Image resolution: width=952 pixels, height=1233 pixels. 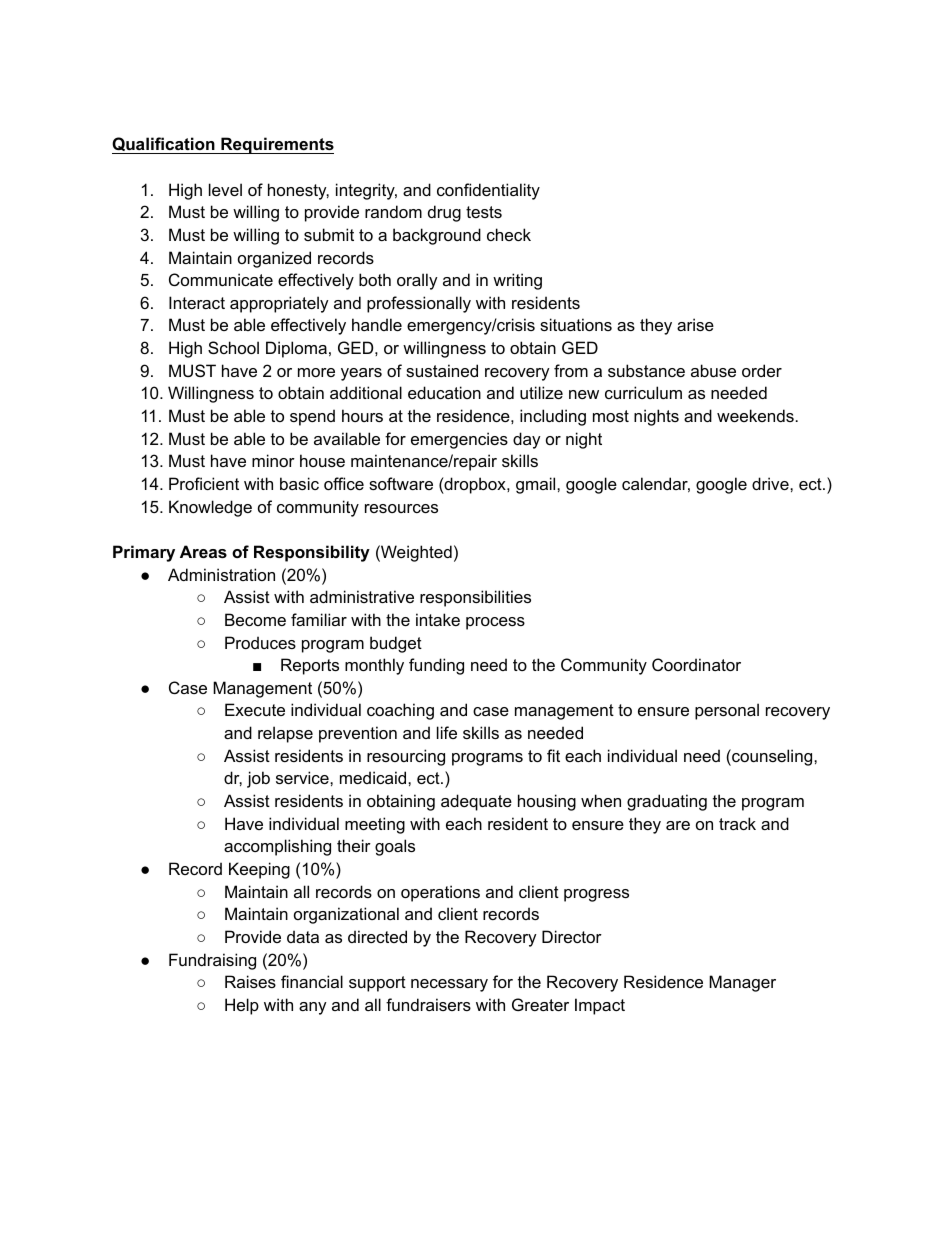 I want to click on Raises, so click(x=250, y=981).
